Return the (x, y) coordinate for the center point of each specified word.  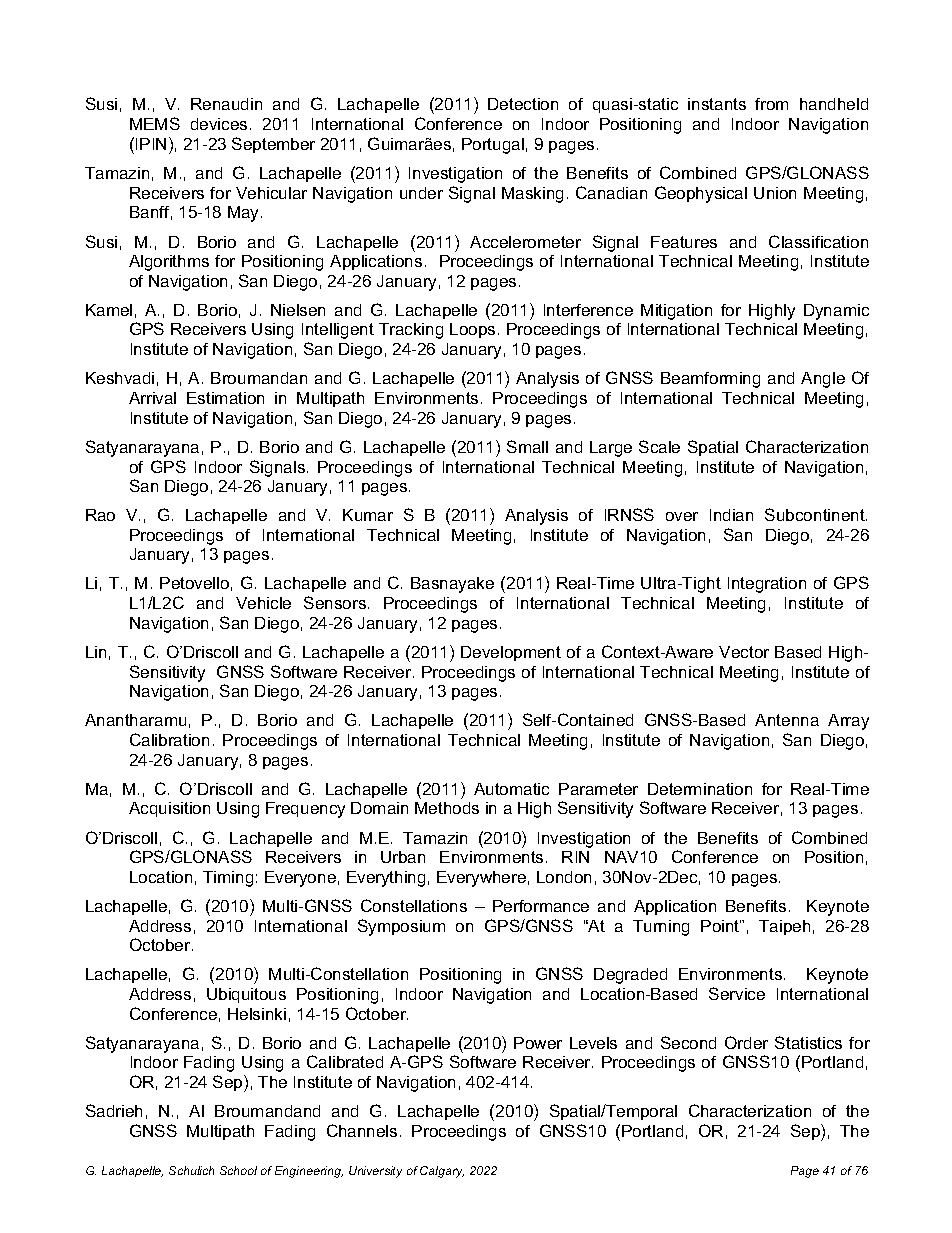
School (238, 1170)
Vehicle (263, 603)
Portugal (493, 146)
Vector (744, 652)
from (771, 104)
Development (511, 653)
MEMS (155, 123)
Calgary (442, 1172)
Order (746, 1042)
